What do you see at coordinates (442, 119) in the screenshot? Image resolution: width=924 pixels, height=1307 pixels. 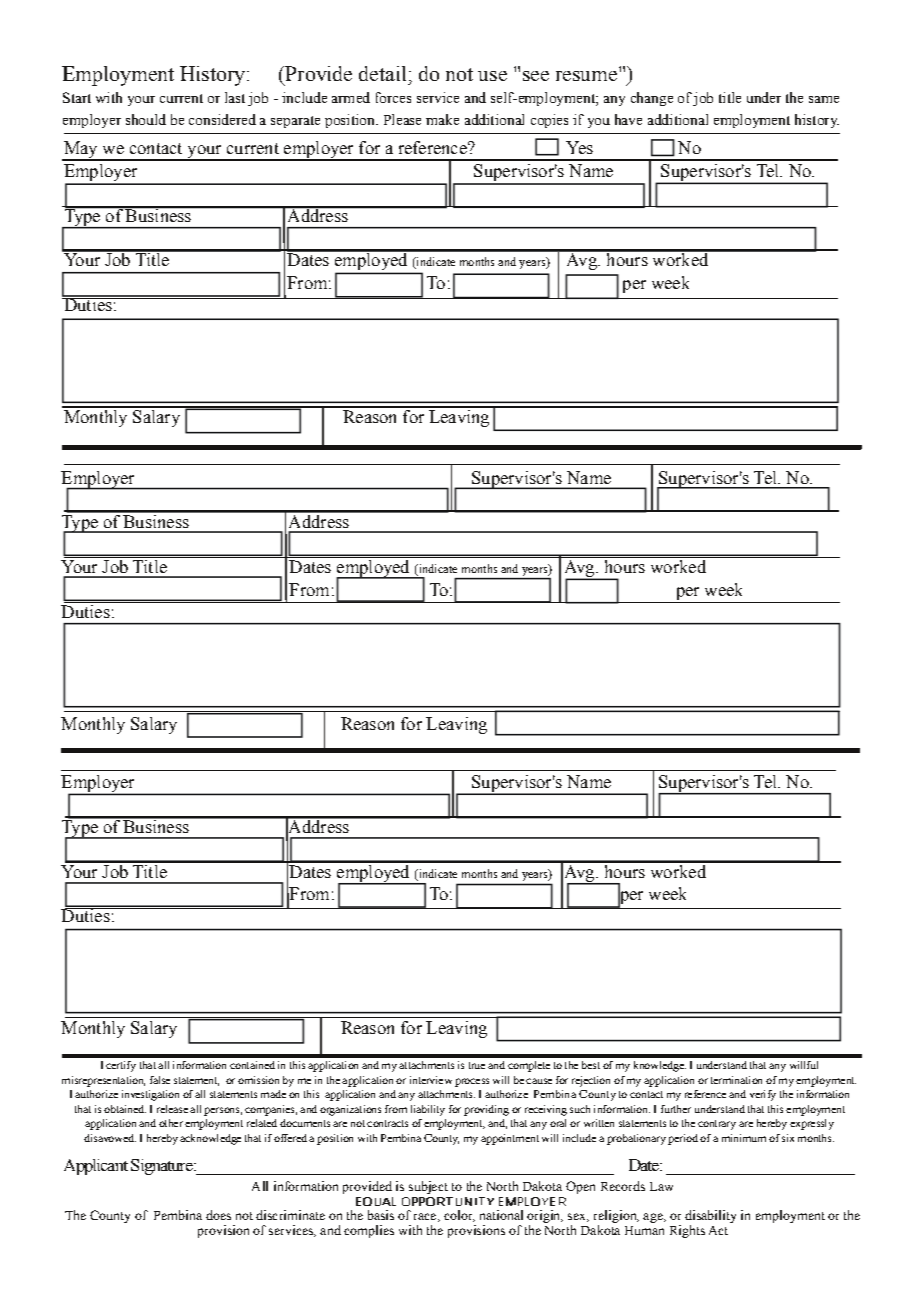 I see `make` at bounding box center [442, 119].
